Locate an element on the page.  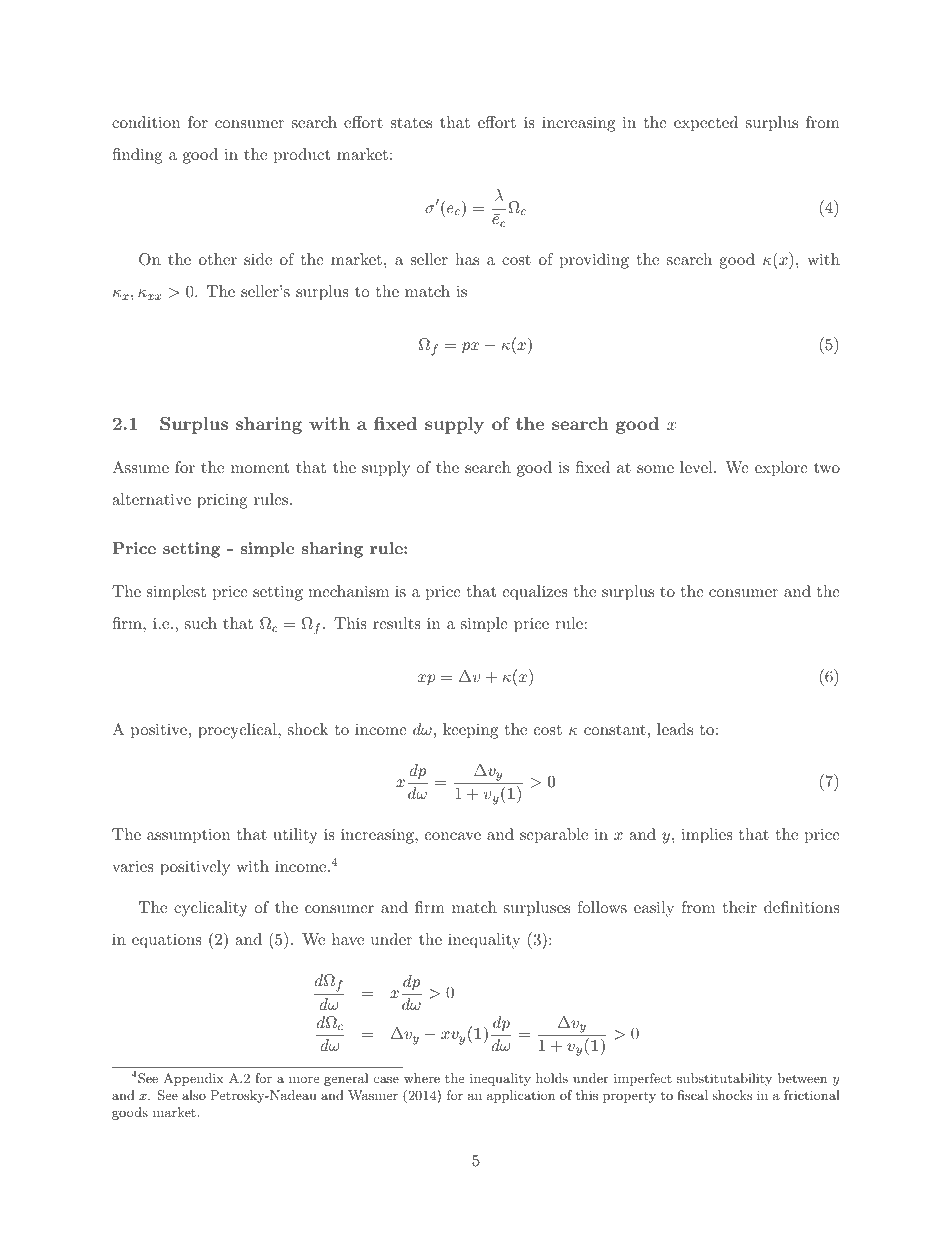
between is located at coordinates (802, 1078).
